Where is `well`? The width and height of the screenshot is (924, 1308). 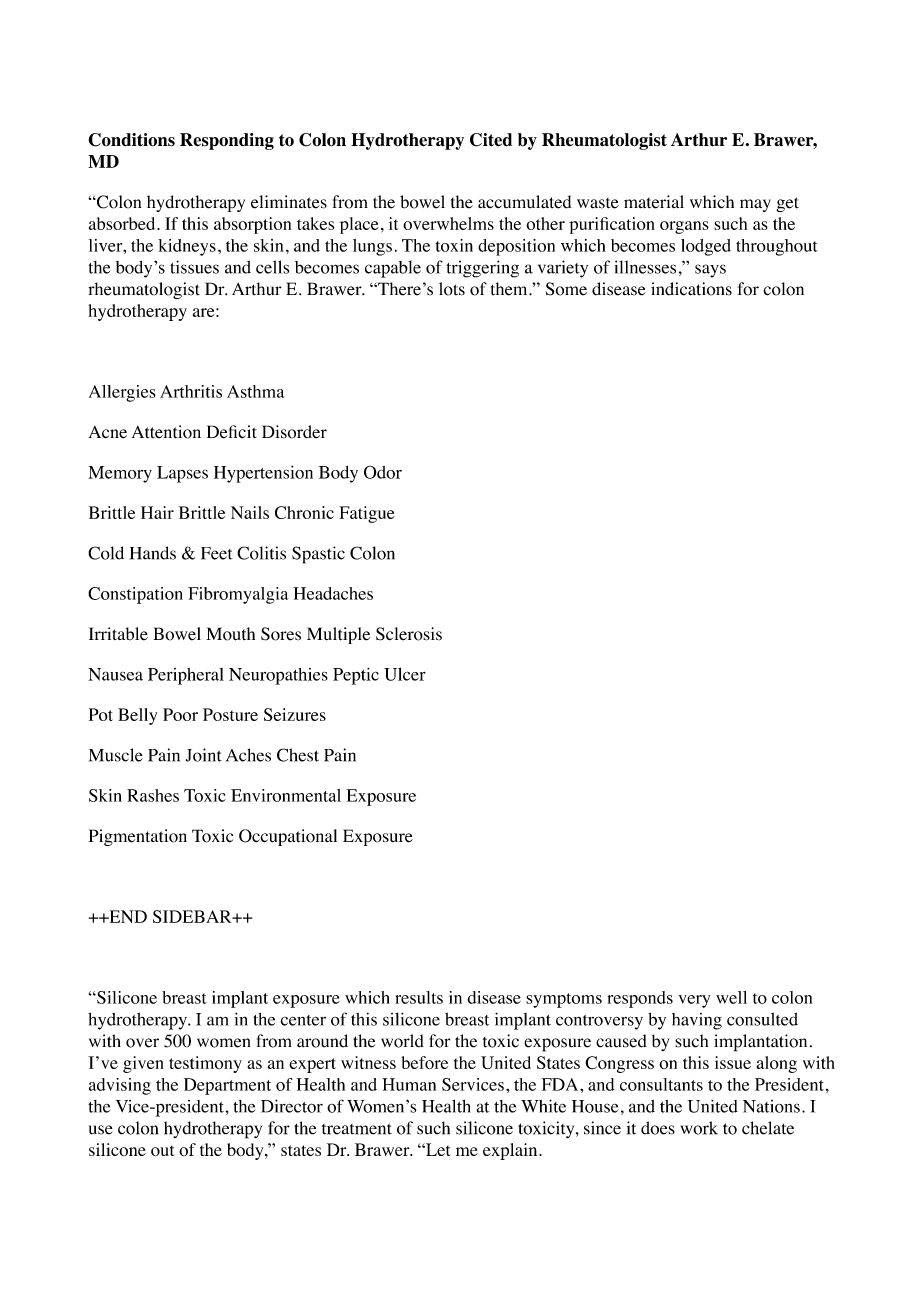
well is located at coordinates (731, 997).
